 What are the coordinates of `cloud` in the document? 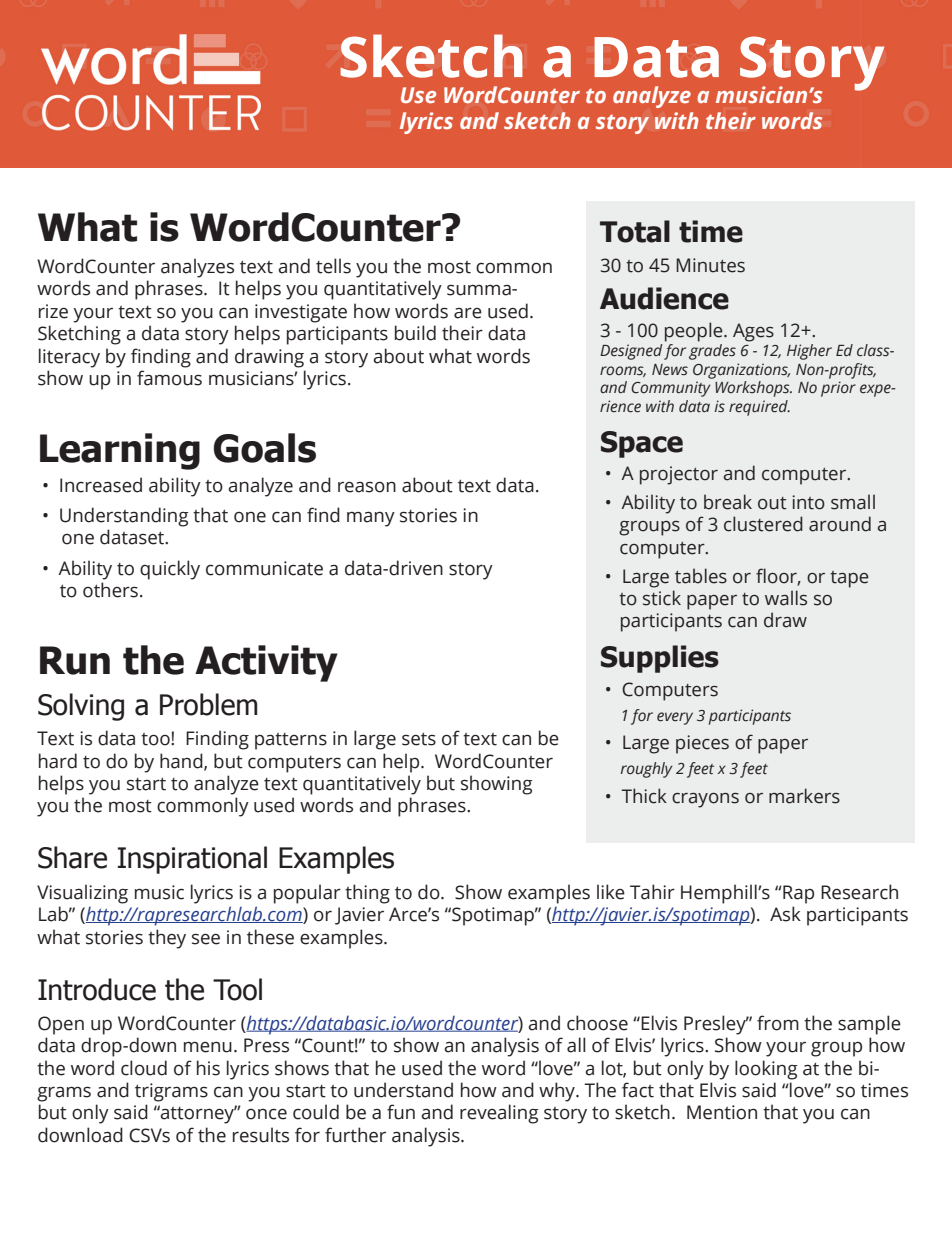 It's located at (144, 1068).
